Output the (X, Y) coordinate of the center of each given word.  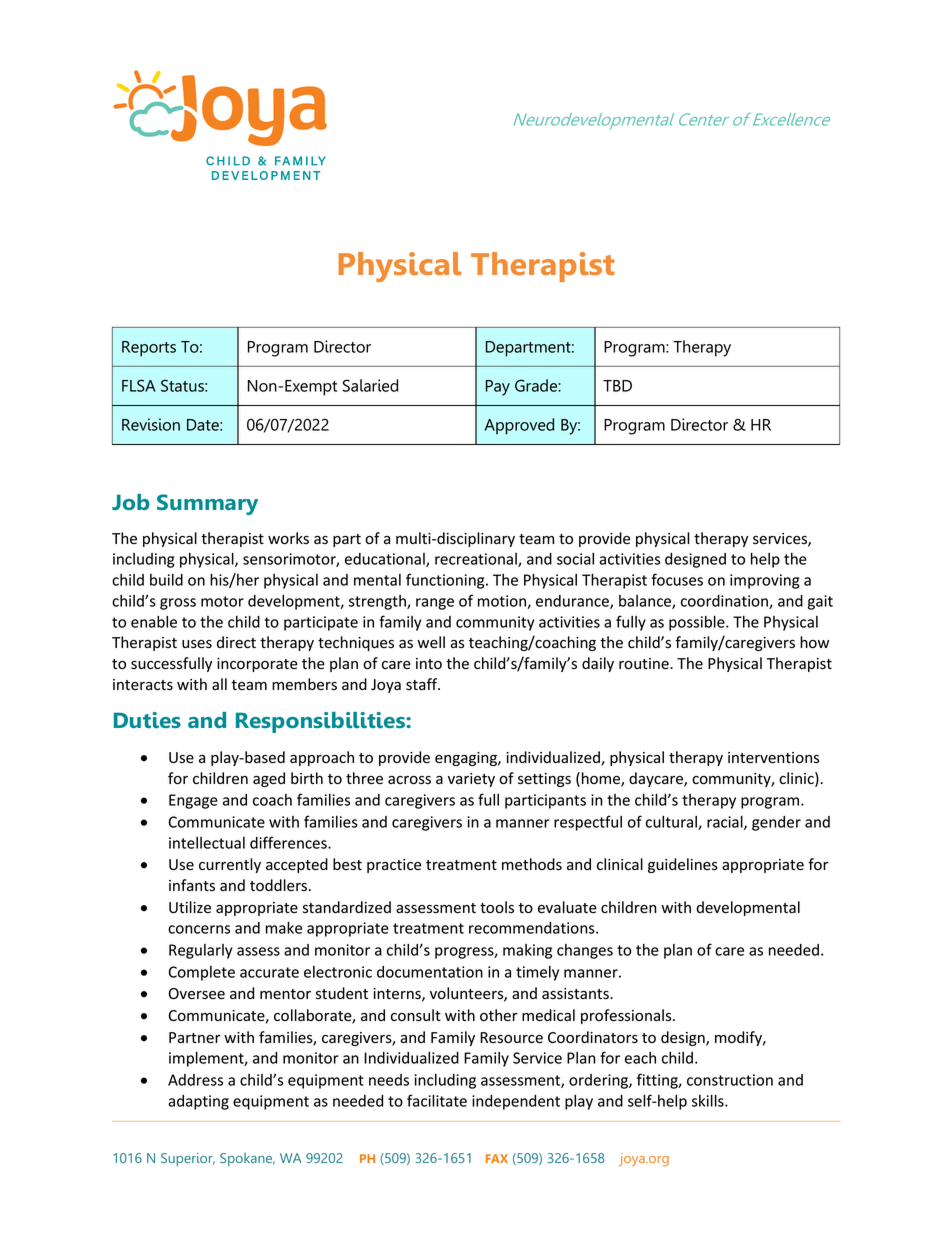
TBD (617, 386)
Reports (149, 349)
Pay (498, 388)
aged (269, 779)
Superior (188, 1159)
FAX (497, 1158)
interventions (773, 758)
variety (471, 780)
